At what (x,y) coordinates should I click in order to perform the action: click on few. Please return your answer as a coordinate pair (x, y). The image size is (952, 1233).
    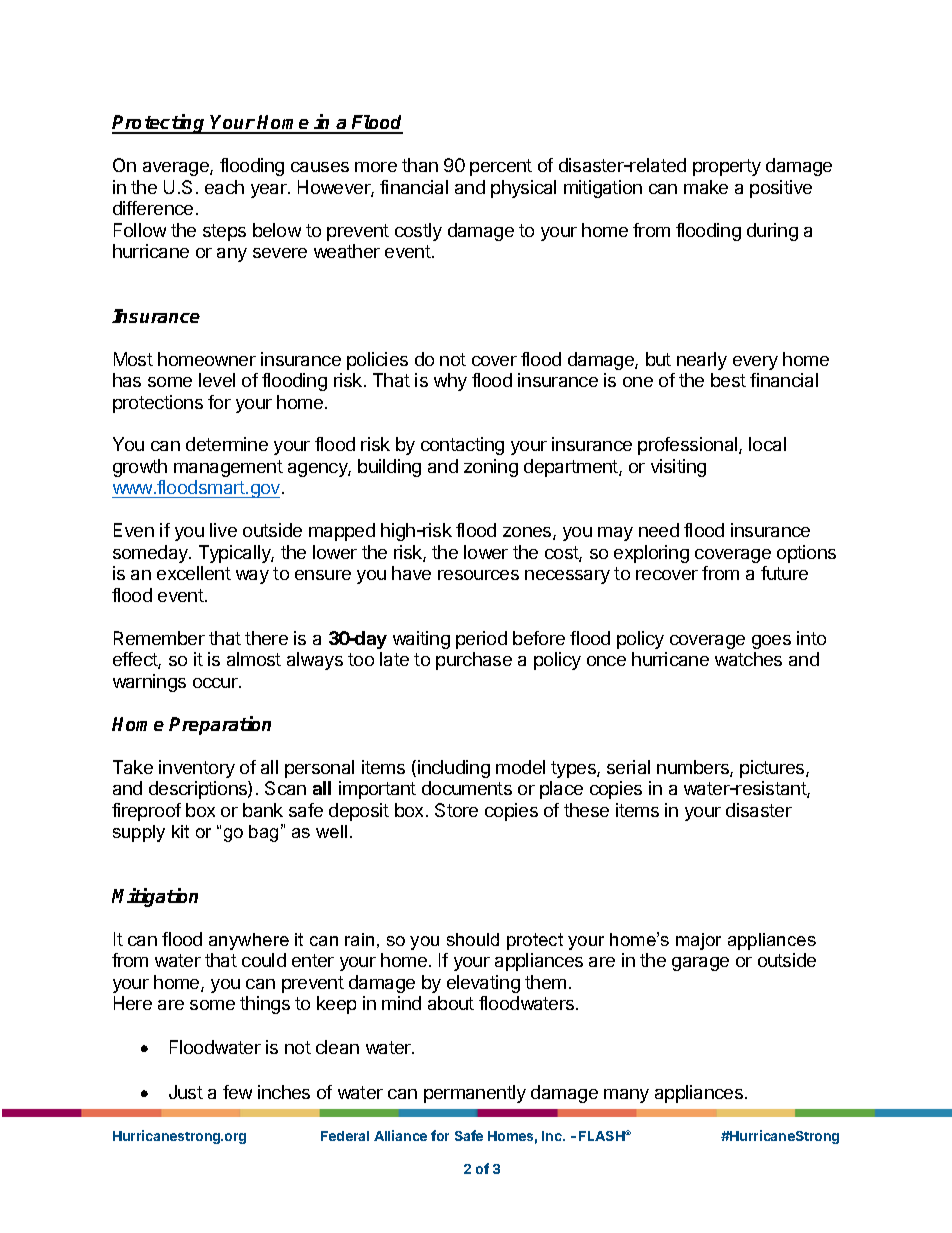
    Looking at the image, I should click on (237, 1092).
